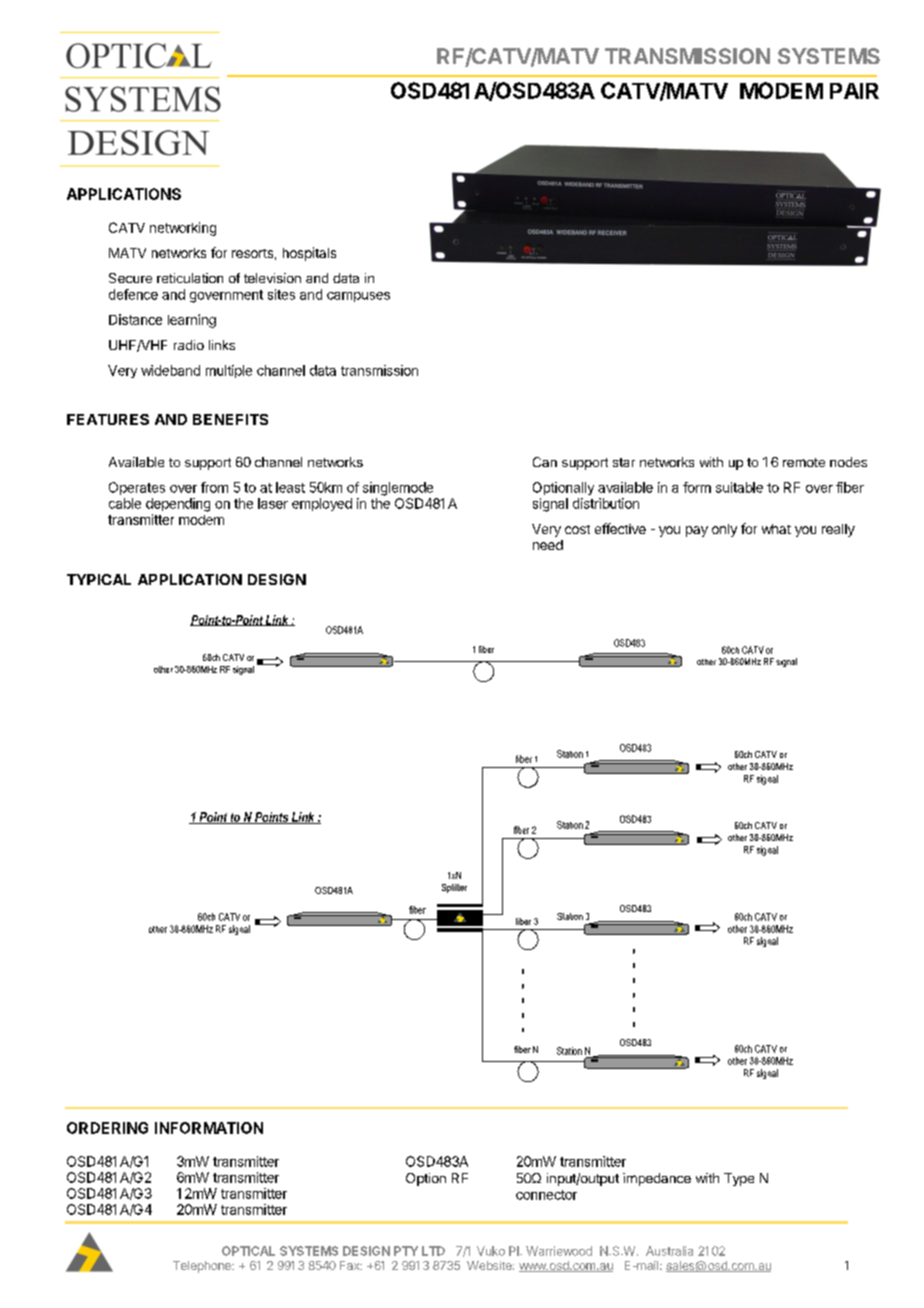 This image has width=924, height=1308. What do you see at coordinates (548, 545) in the image?
I see `need` at bounding box center [548, 545].
